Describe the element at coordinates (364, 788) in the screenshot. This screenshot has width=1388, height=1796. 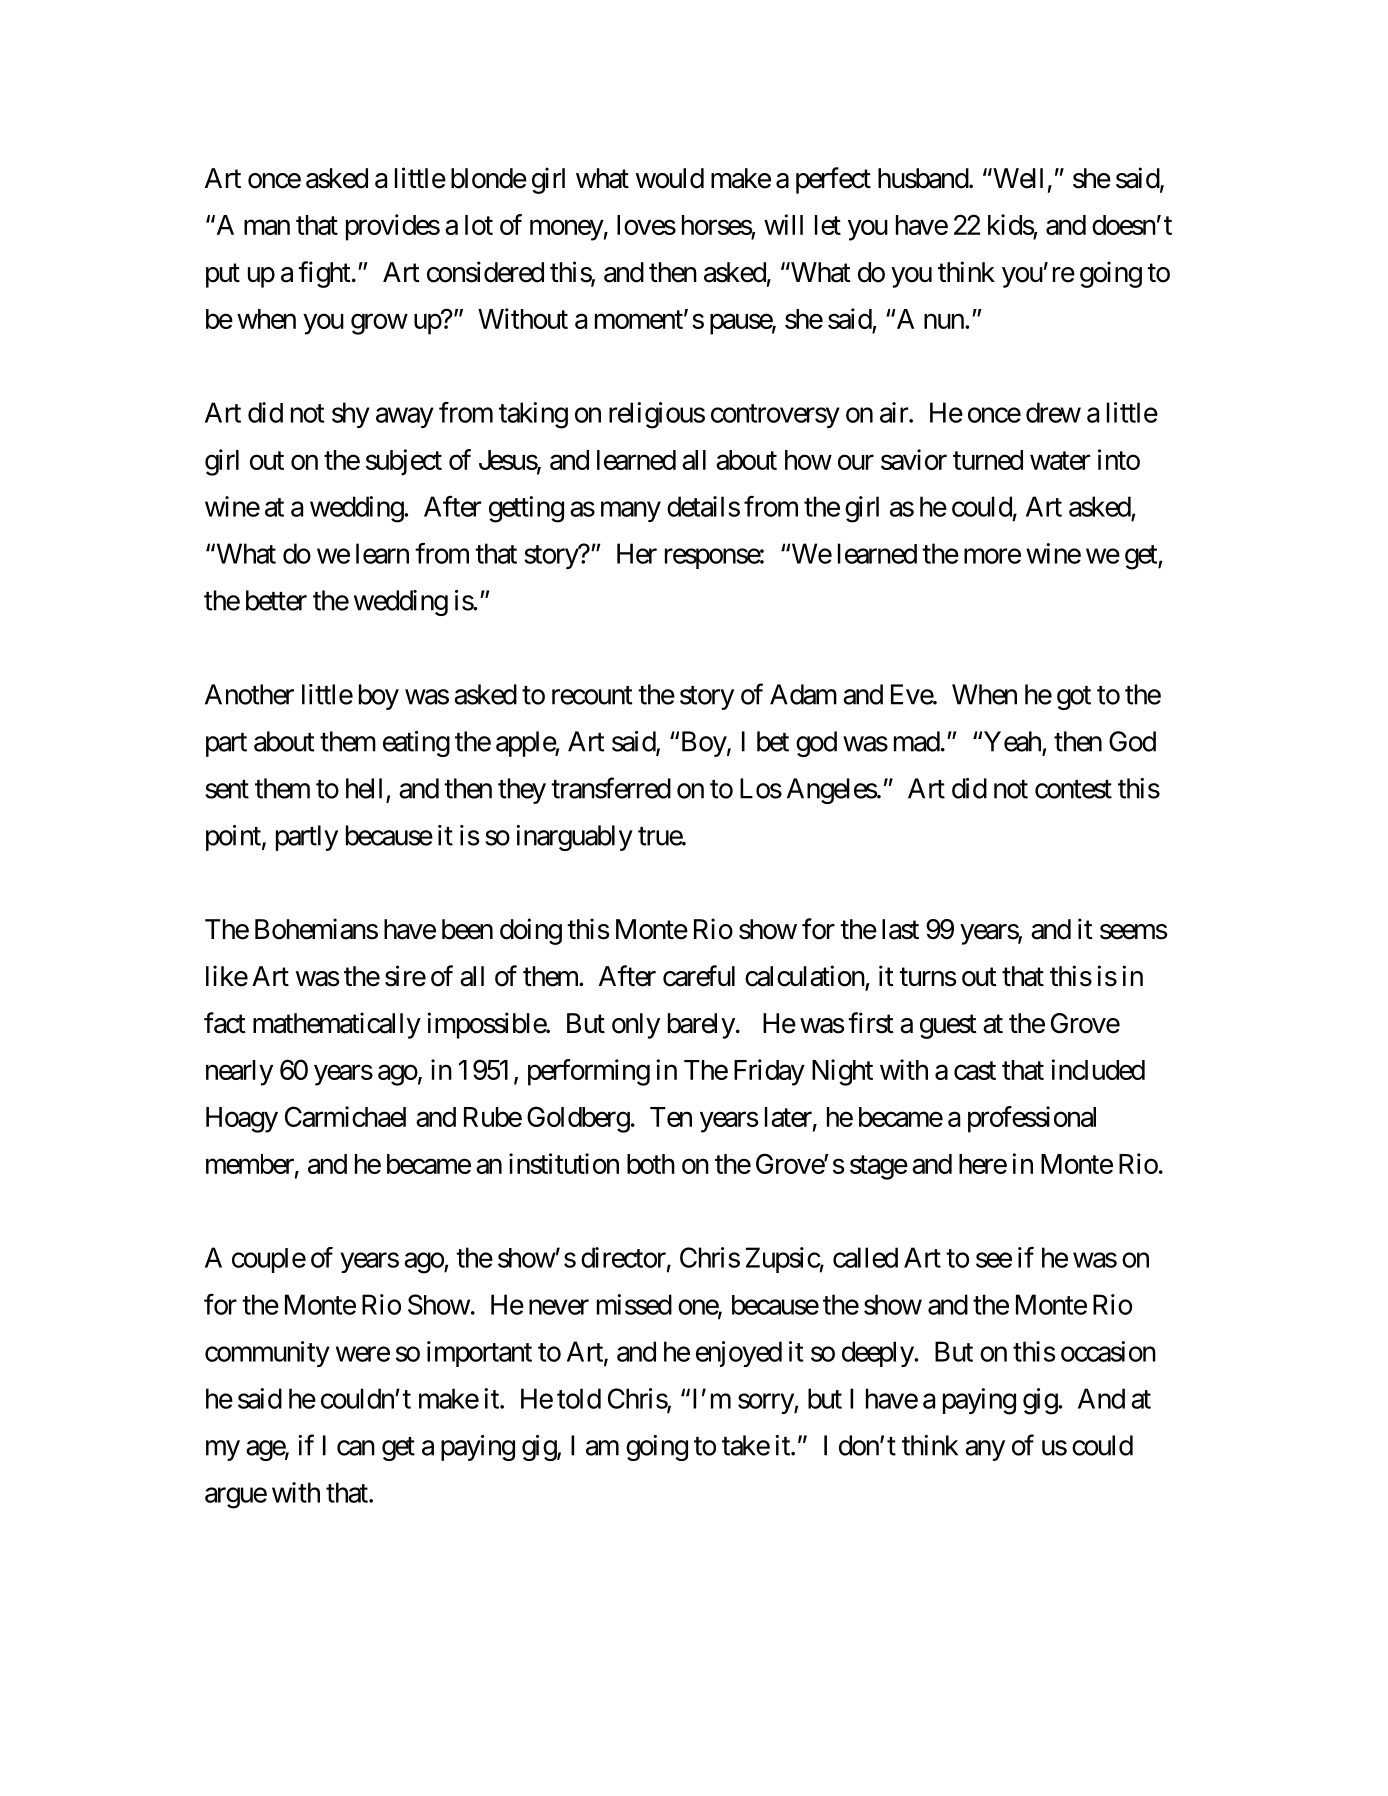
I see `hell` at that location.
